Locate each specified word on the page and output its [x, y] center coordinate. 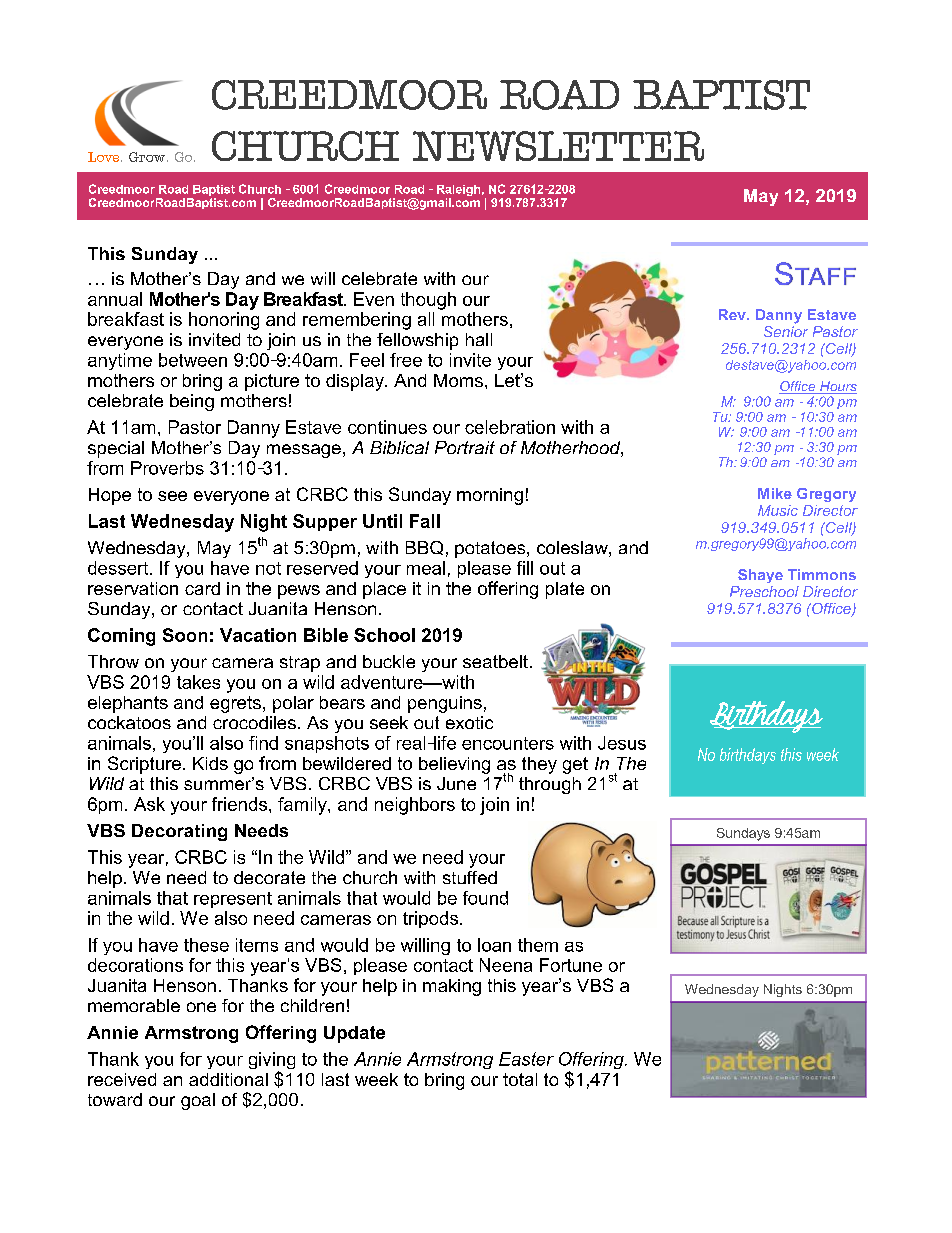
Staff [815, 273]
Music [778, 510]
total [520, 1079]
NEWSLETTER [558, 146]
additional [228, 1079]
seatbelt [495, 661]
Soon [185, 635]
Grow [148, 157]
